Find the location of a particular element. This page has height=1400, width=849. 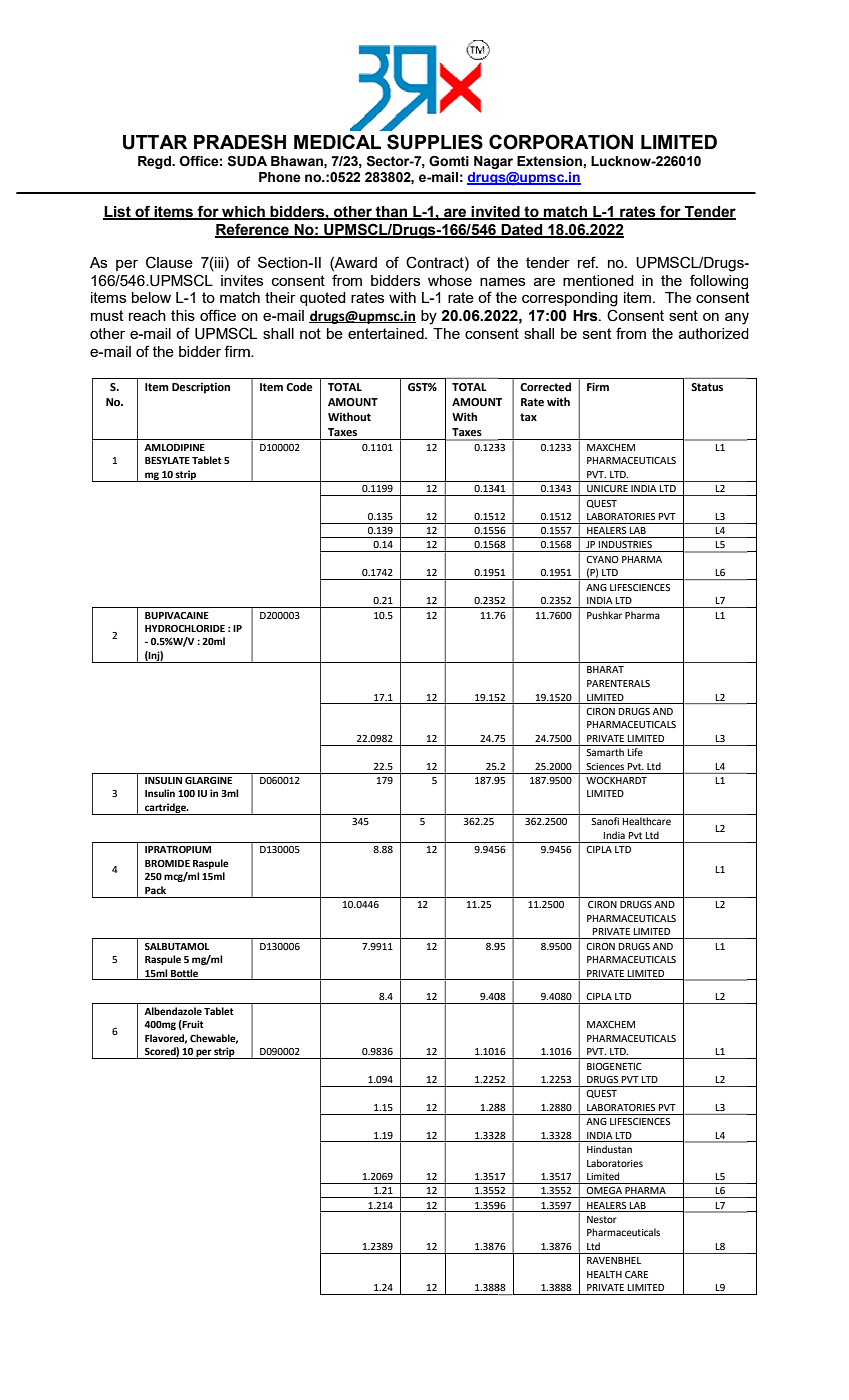

Hrs is located at coordinates (586, 316).
